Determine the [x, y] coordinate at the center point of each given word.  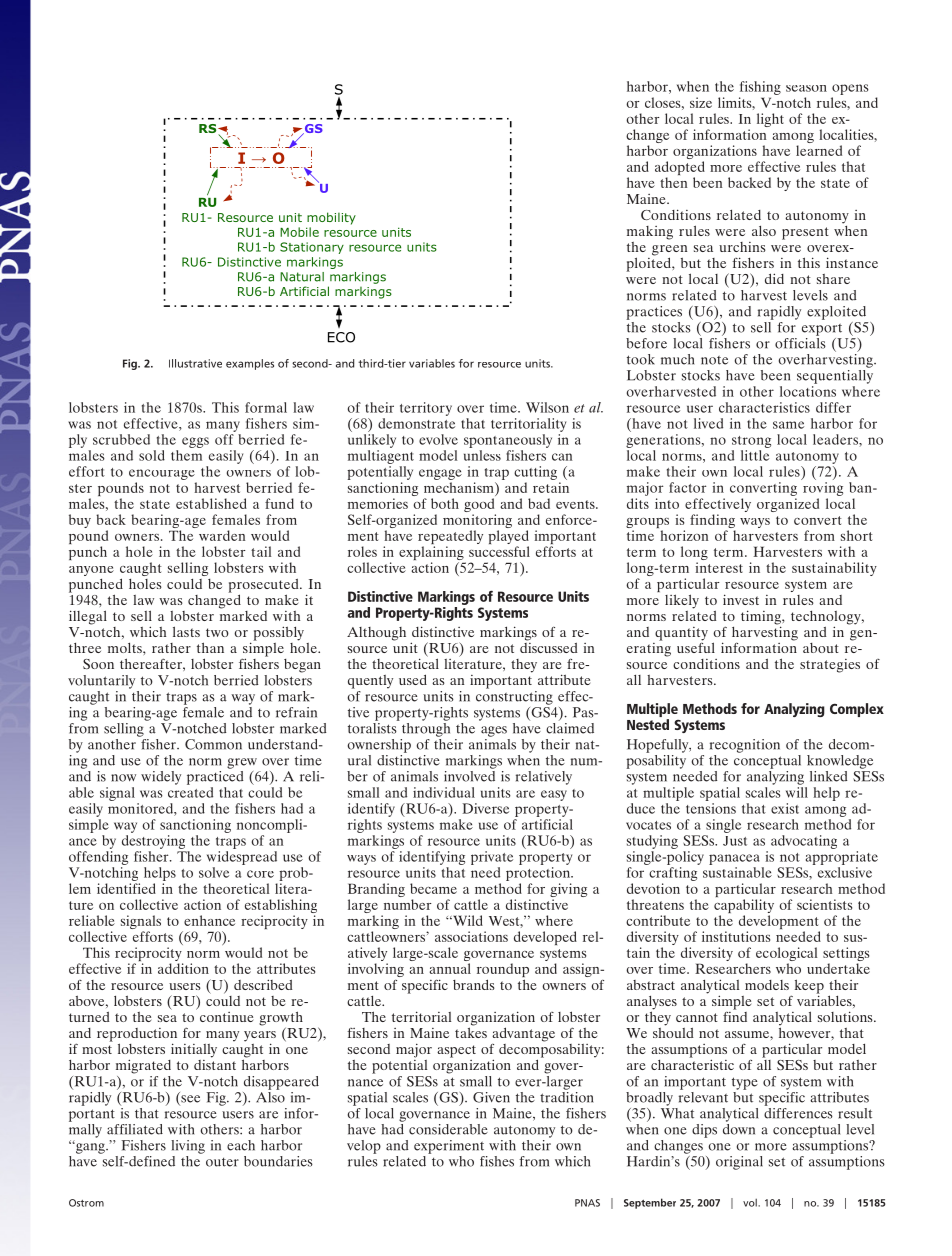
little [755, 455]
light [770, 120]
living [188, 1147]
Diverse [485, 808]
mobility [331, 218]
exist [785, 808]
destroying [153, 842]
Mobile [299, 232]
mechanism [460, 487]
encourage [162, 474]
